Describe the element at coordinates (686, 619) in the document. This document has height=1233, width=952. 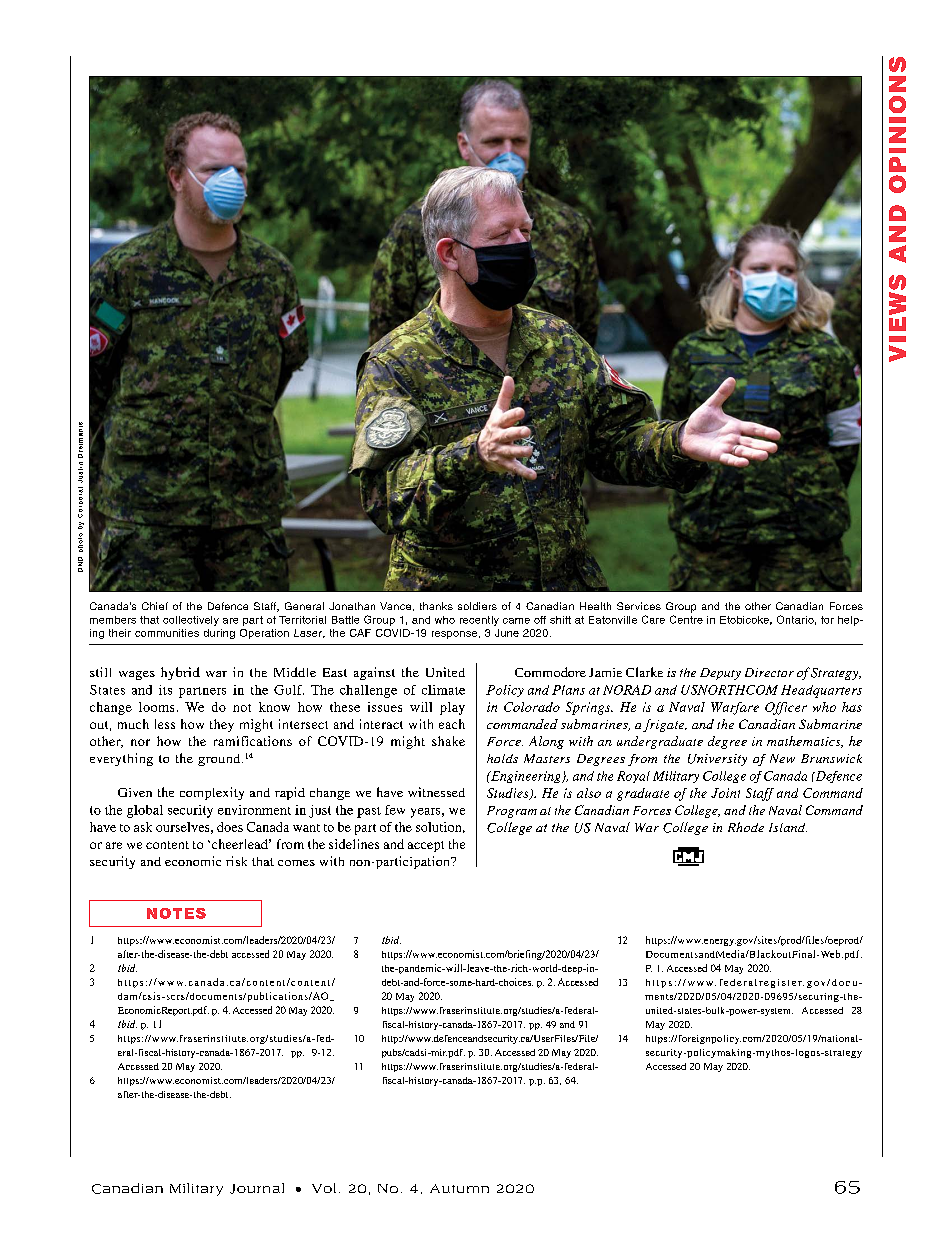
I see `Centre` at that location.
